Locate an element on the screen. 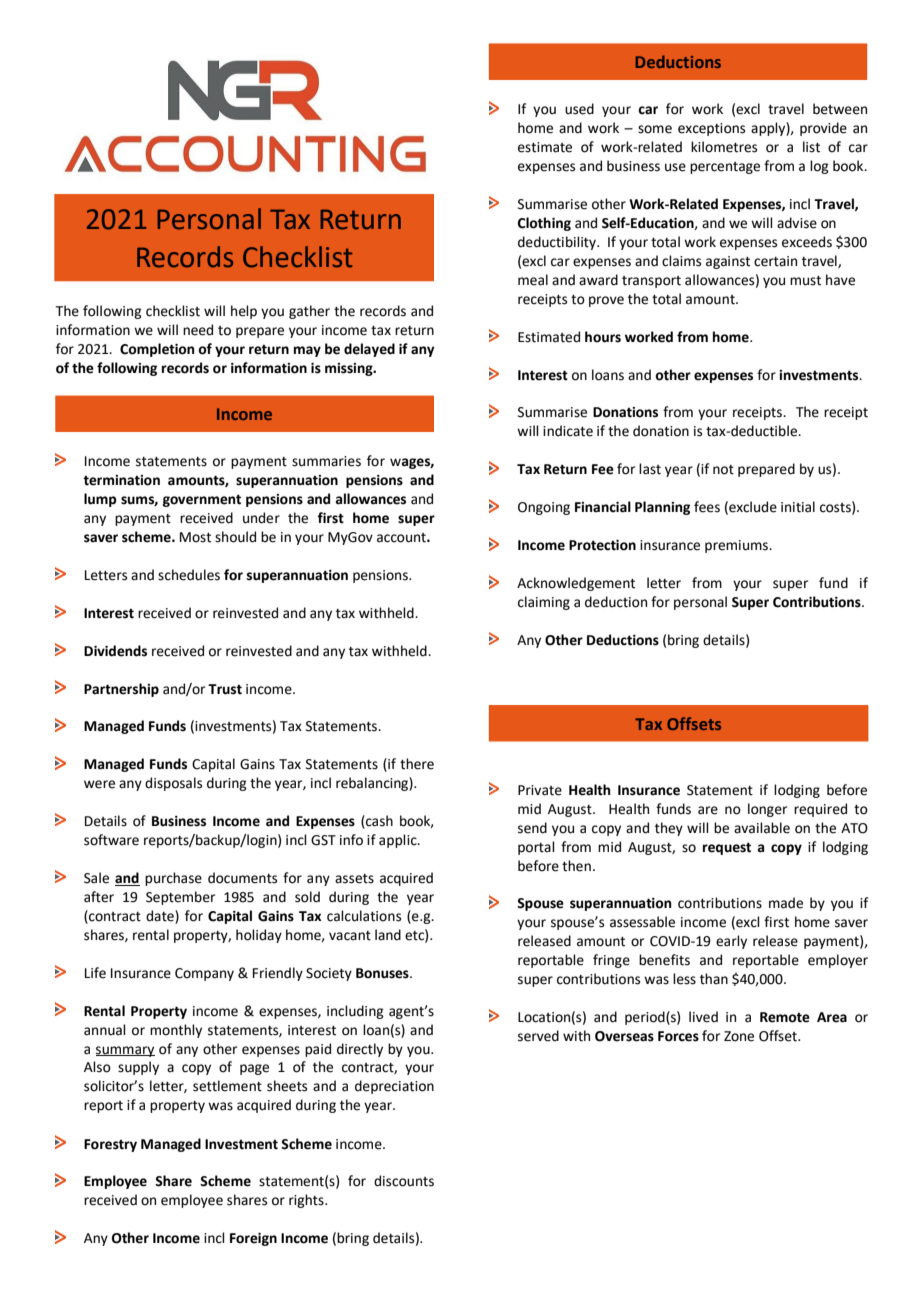 The height and width of the screenshot is (1307, 924). indicate is located at coordinates (568, 431).
